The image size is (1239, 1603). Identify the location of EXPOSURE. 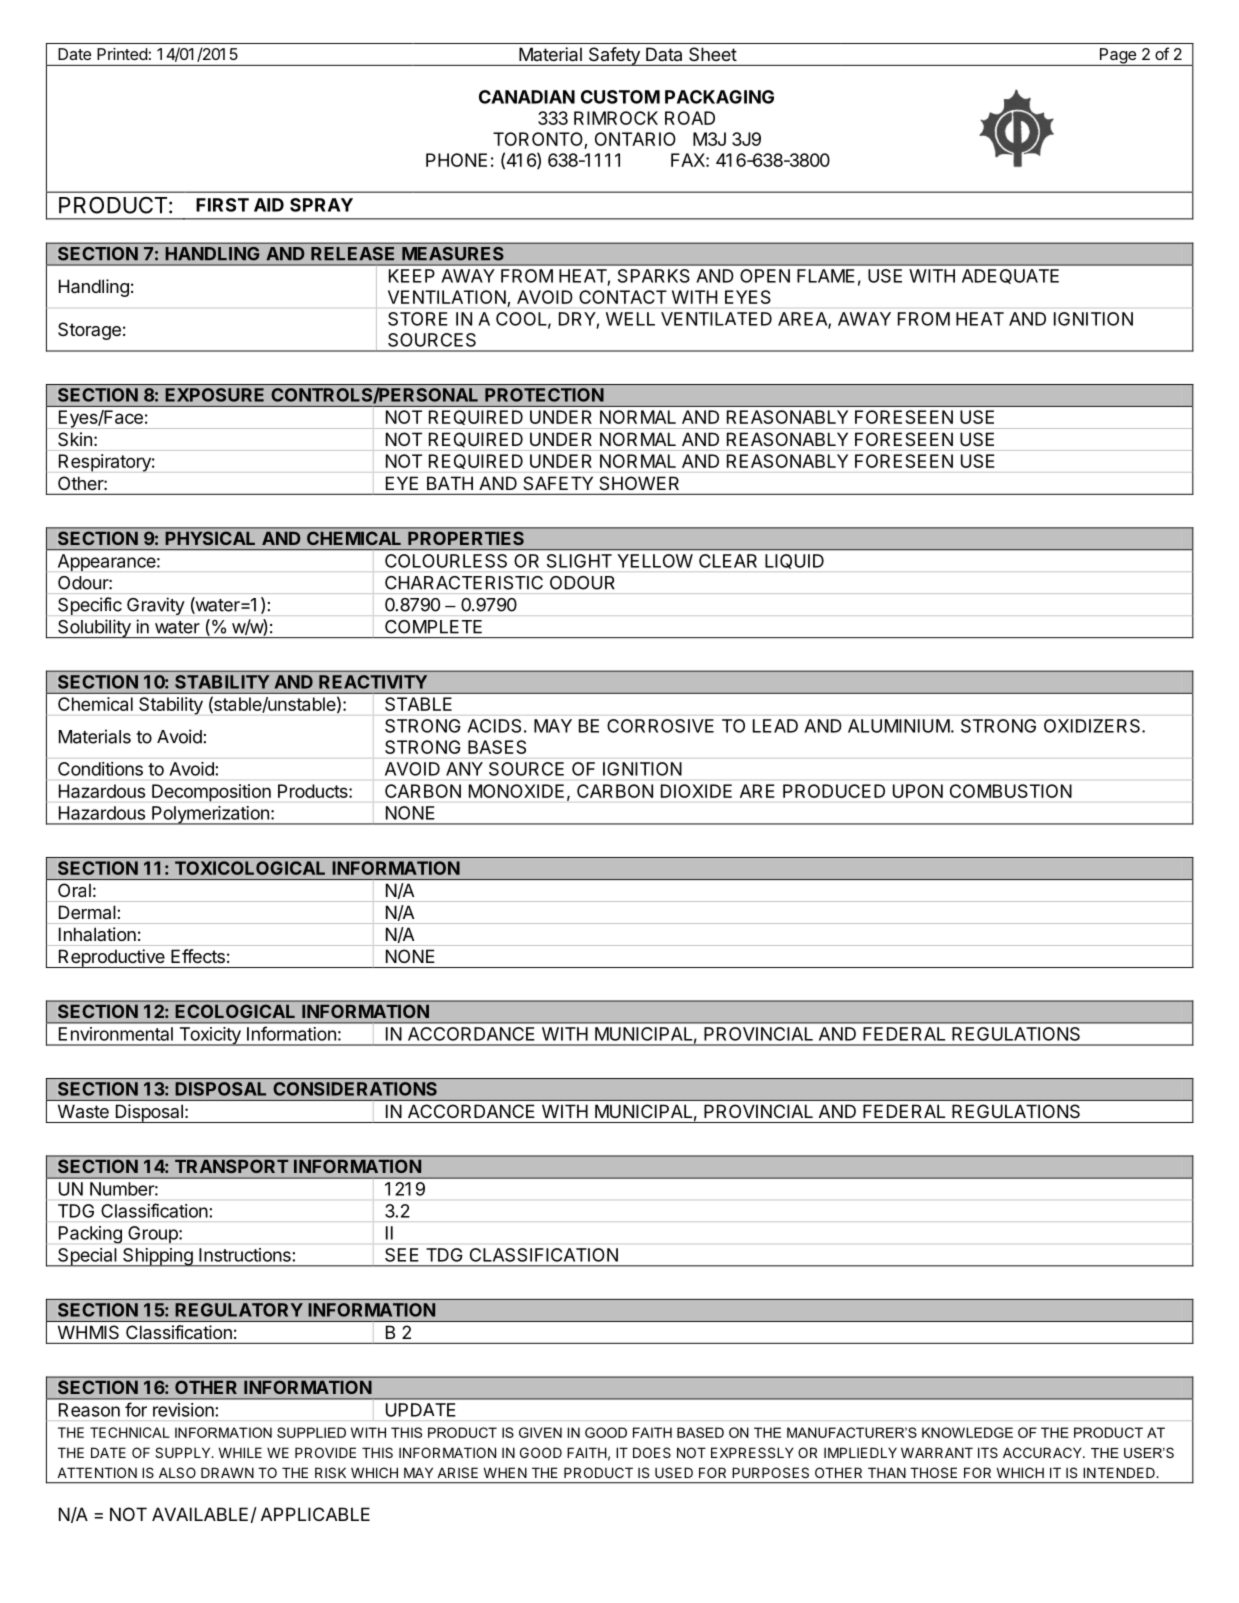
(215, 395).
